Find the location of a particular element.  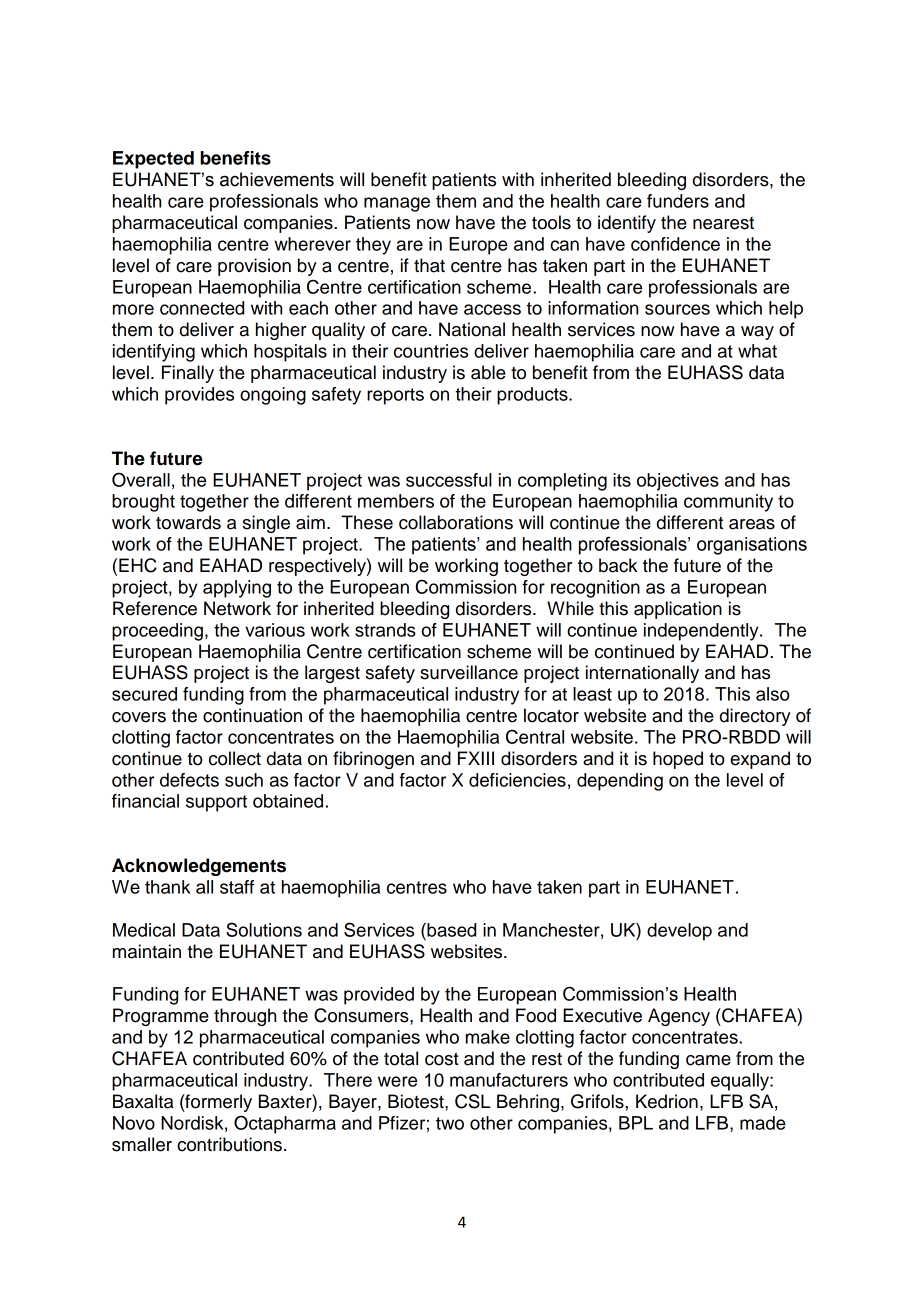

successful is located at coordinates (449, 480).
